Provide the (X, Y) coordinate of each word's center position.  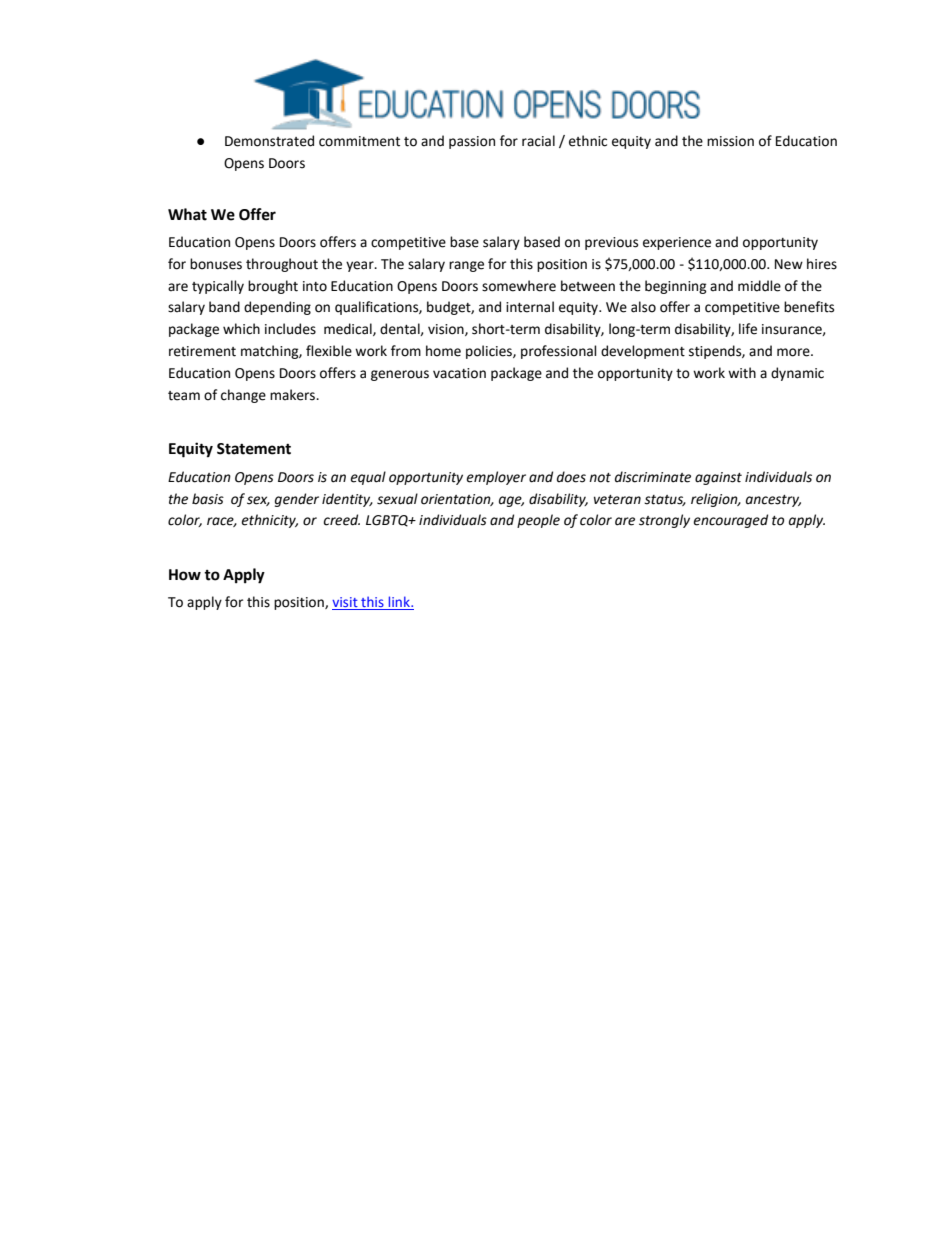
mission (730, 141)
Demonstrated (269, 141)
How (185, 575)
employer (496, 478)
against (718, 478)
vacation (459, 373)
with (742, 373)
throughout (282, 265)
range (466, 266)
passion (472, 142)
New (789, 264)
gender (297, 500)
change (243, 396)
